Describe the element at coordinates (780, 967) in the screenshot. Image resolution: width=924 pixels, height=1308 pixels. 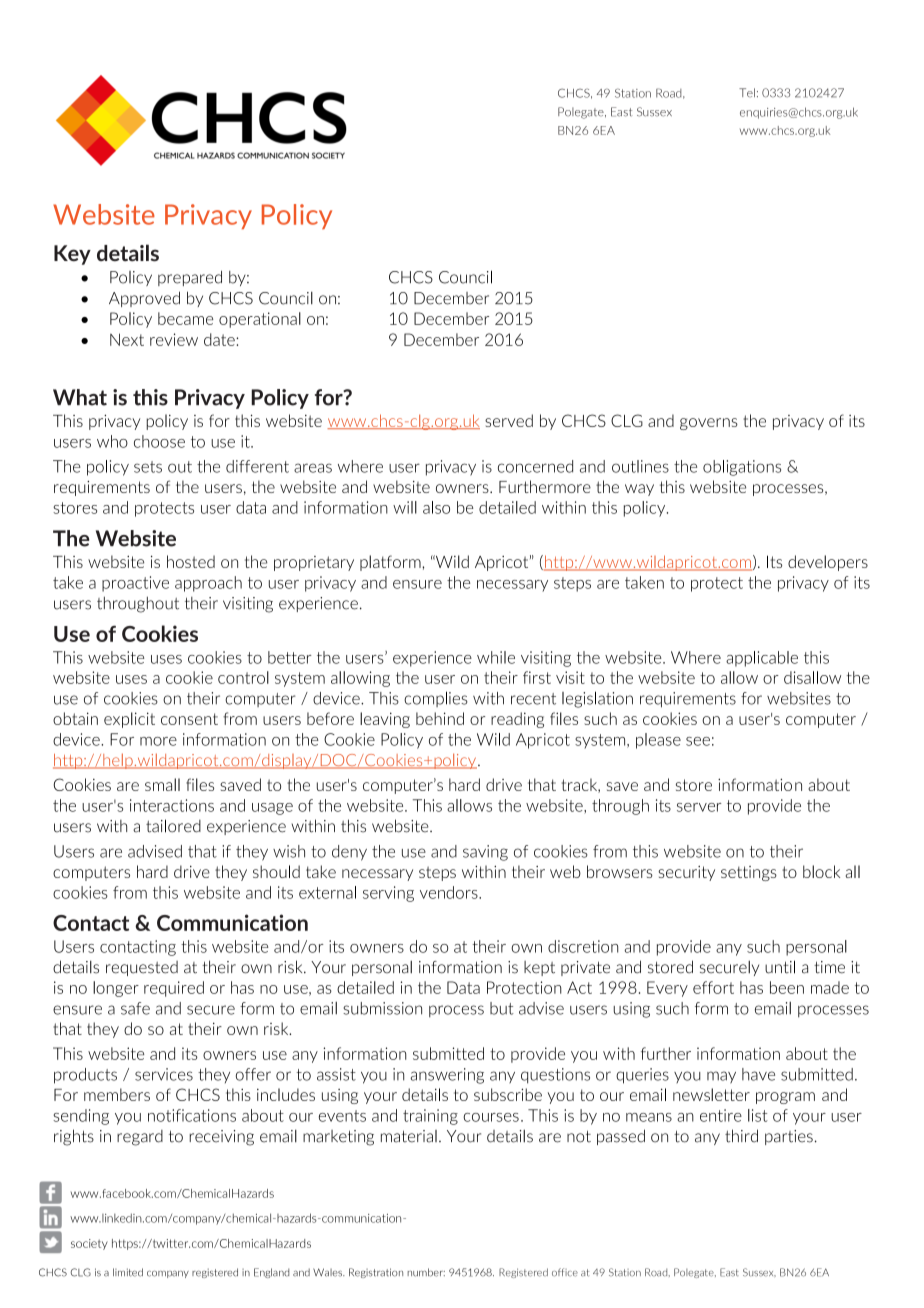
I see `until` at that location.
